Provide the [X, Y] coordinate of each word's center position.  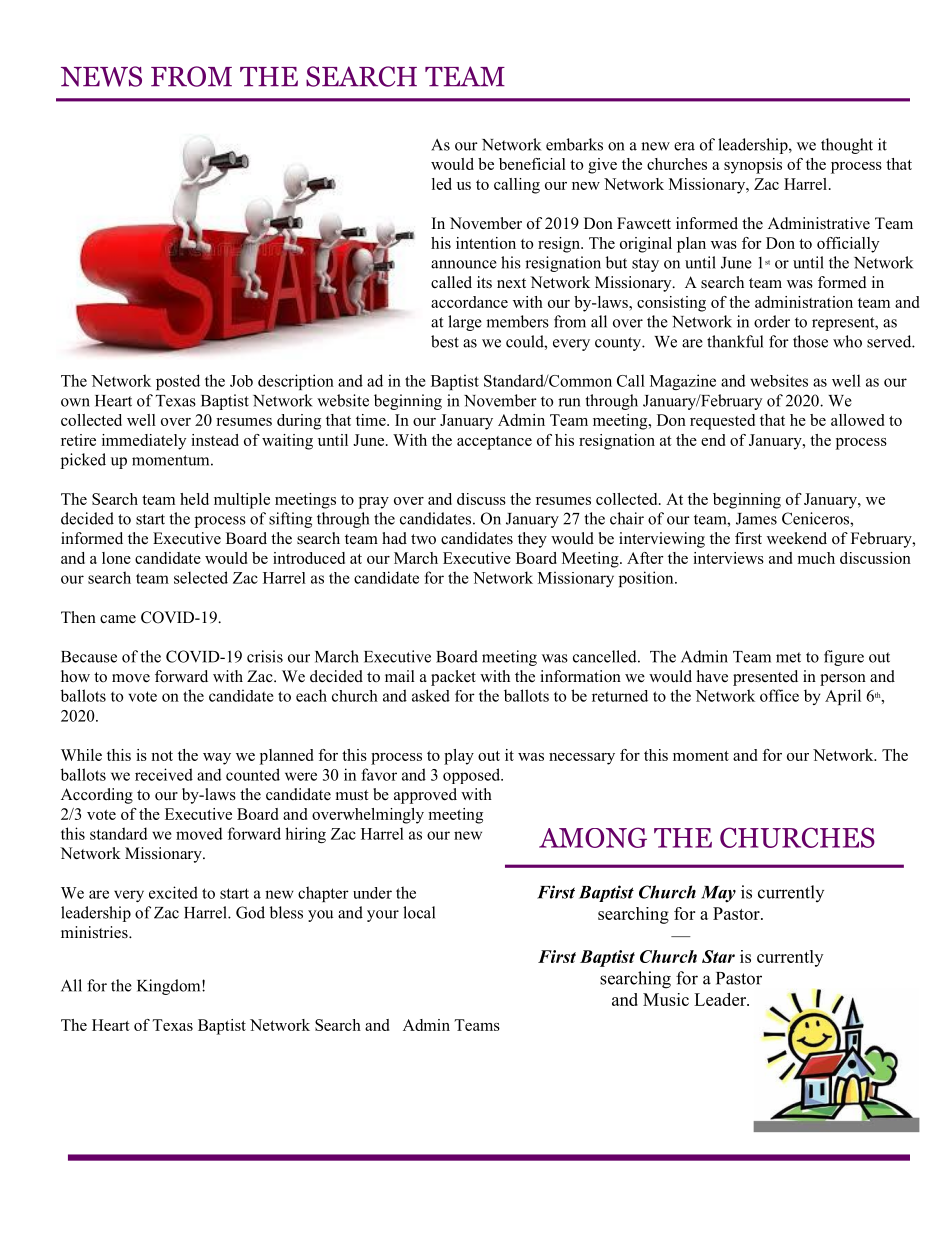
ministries [95, 932]
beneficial [532, 164]
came [118, 619]
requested [722, 422]
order [772, 321]
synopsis [753, 166]
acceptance [494, 443]
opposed [472, 776]
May [718, 894]
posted [178, 382]
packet [453, 678]
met [788, 657]
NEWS [101, 76]
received [164, 774]
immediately [144, 442]
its [484, 282]
